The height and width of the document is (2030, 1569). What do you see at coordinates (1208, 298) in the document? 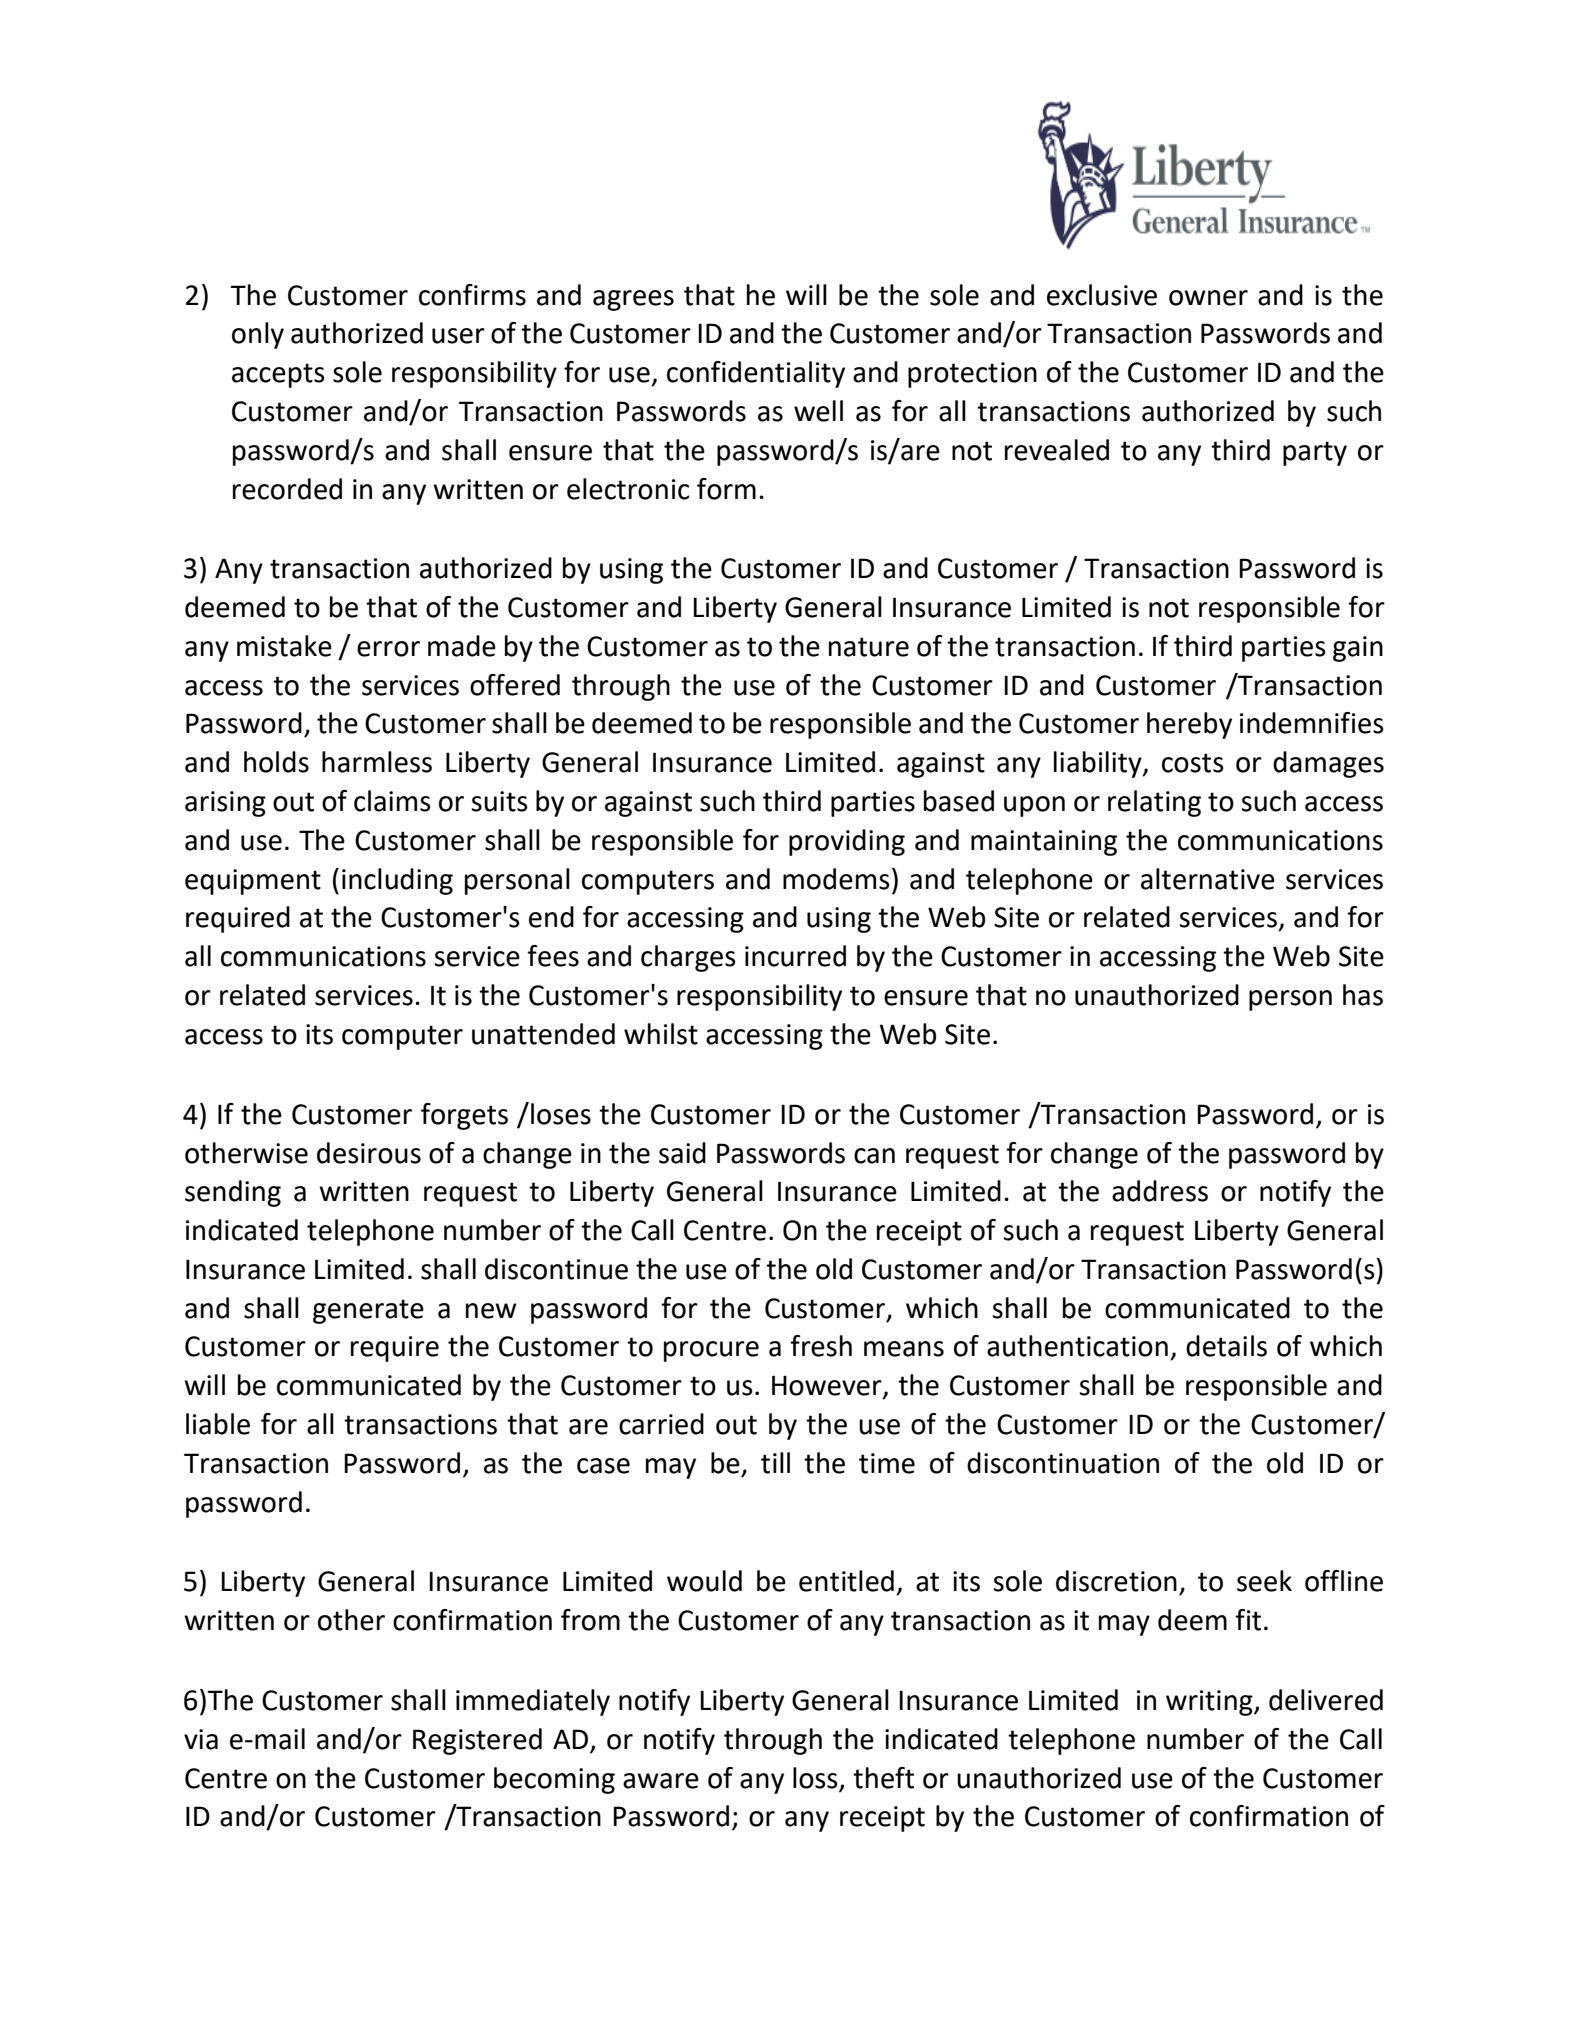
I see `owner` at bounding box center [1208, 298].
